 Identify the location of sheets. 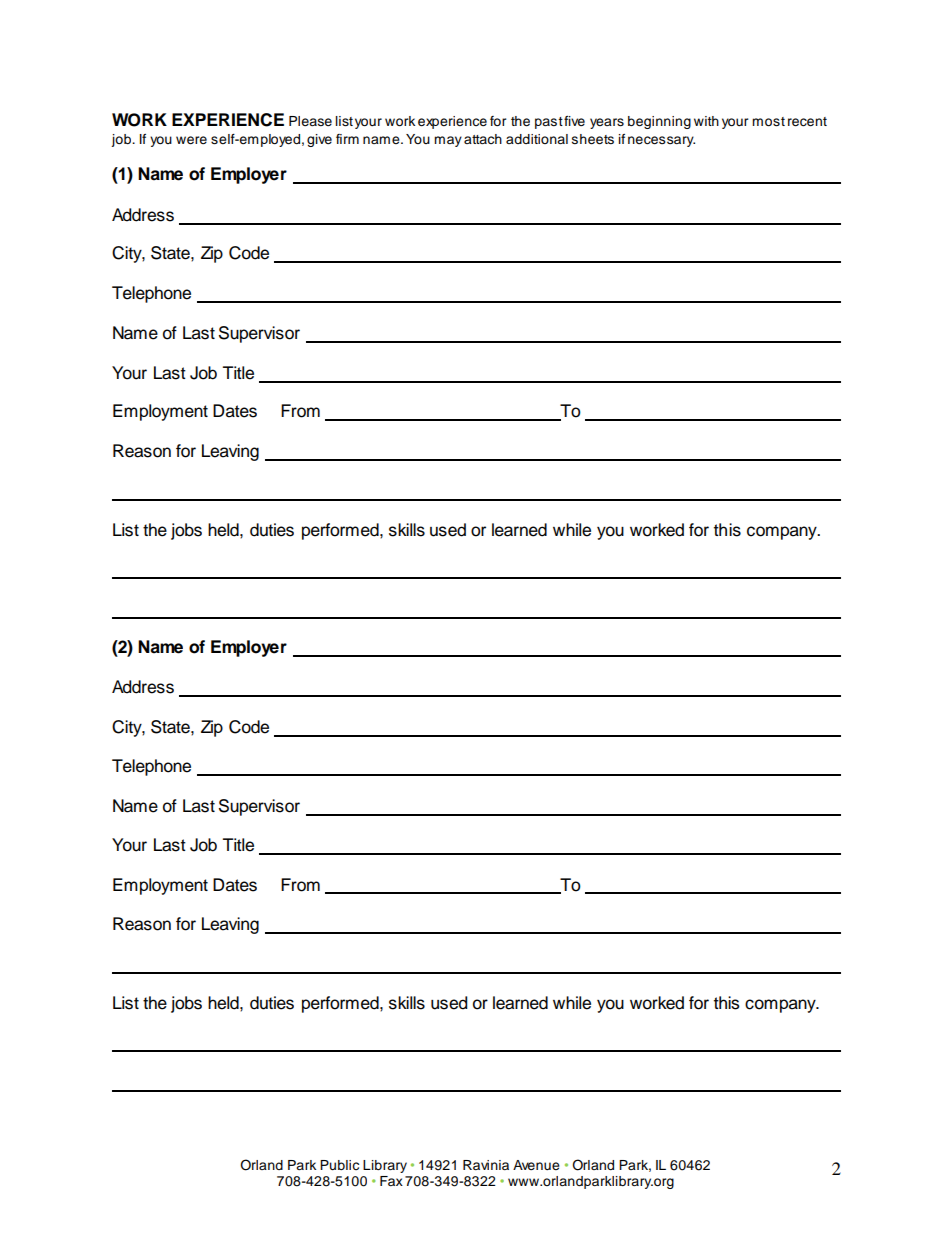
(593, 139).
